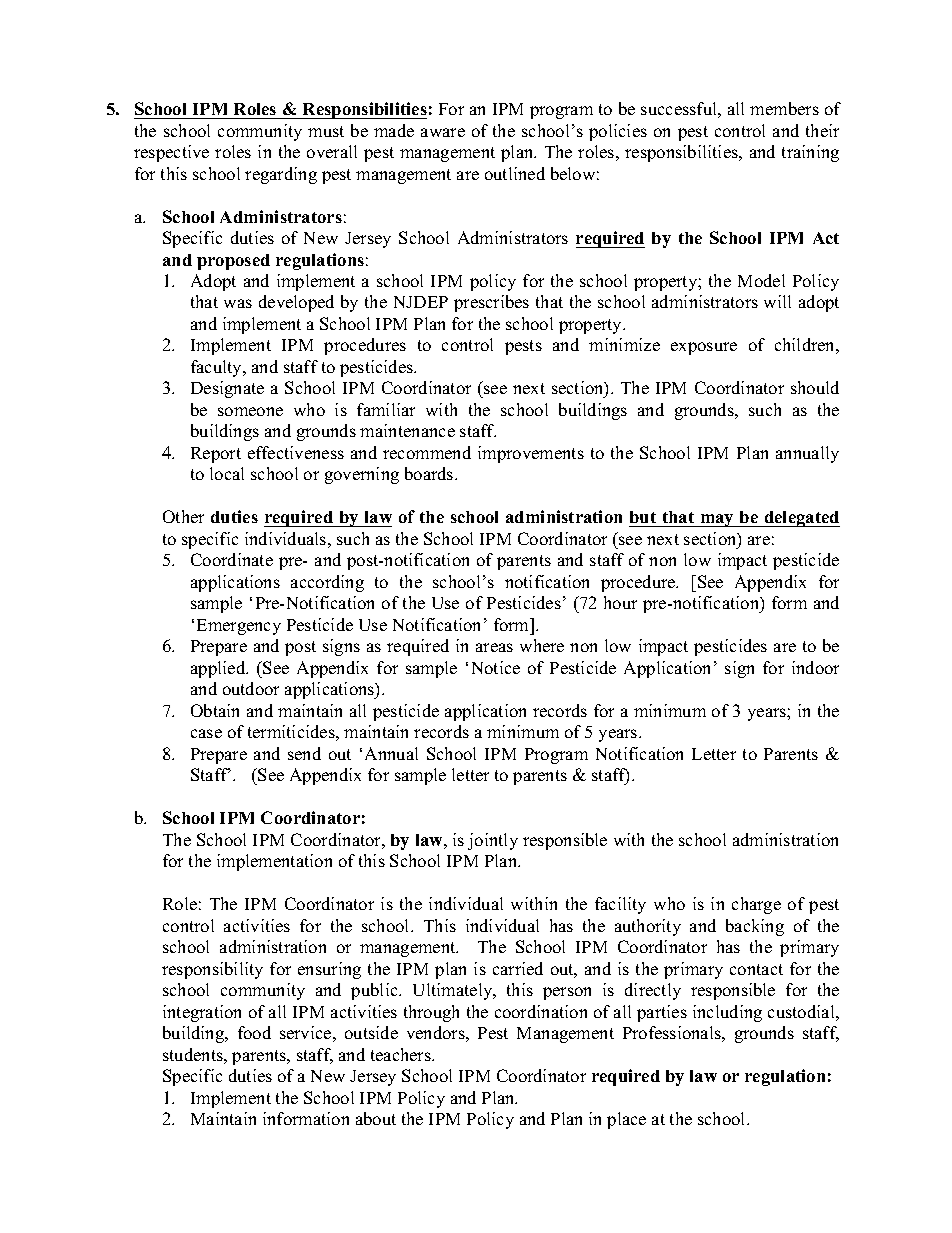 This image has width=952, height=1233. Describe the element at coordinates (254, 1032) in the image. I see `food` at that location.
